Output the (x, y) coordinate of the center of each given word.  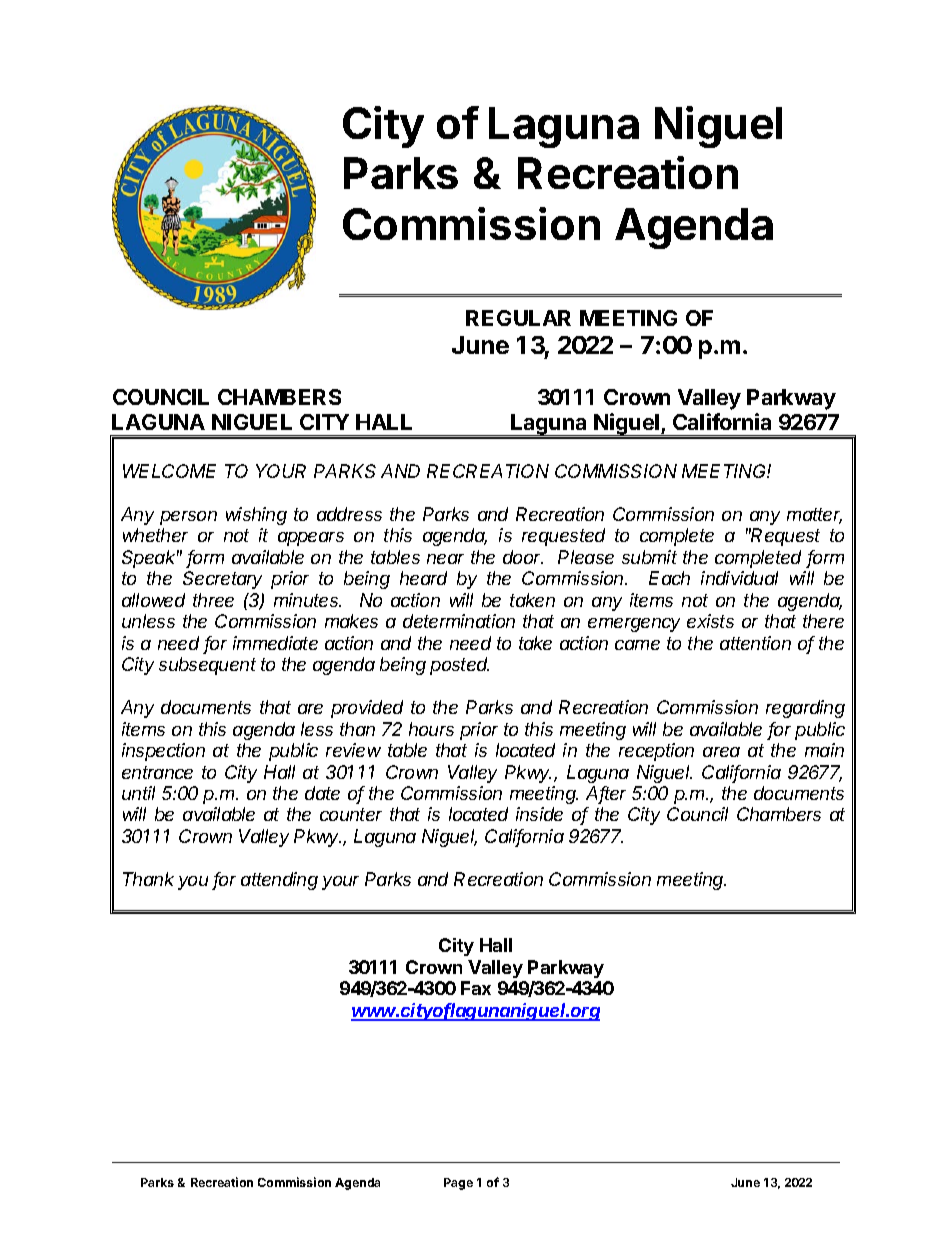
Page (458, 1184)
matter (814, 516)
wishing (256, 516)
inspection (163, 752)
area (721, 752)
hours (431, 729)
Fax (476, 988)
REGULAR (518, 318)
